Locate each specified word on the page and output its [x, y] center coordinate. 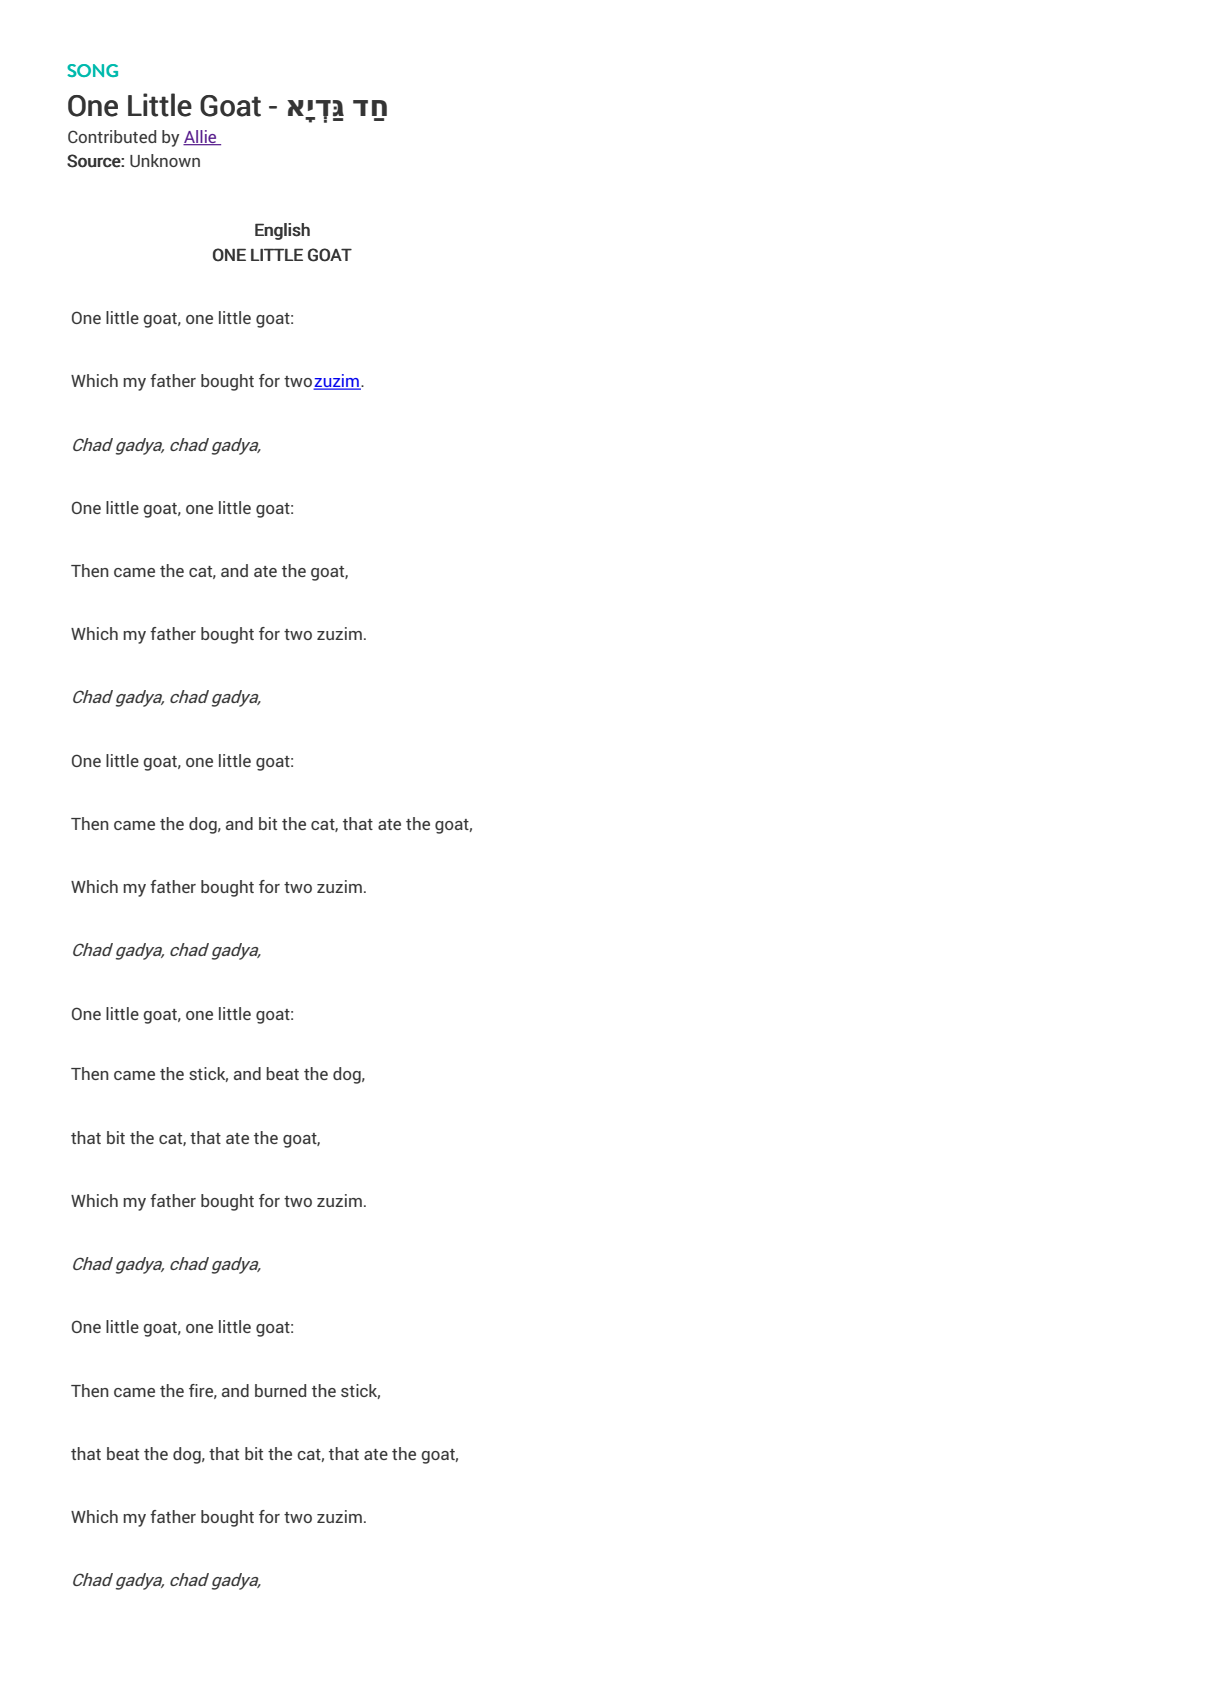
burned [280, 1390]
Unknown [165, 160]
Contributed [112, 136]
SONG [92, 70]
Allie [201, 138]
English [282, 231]
